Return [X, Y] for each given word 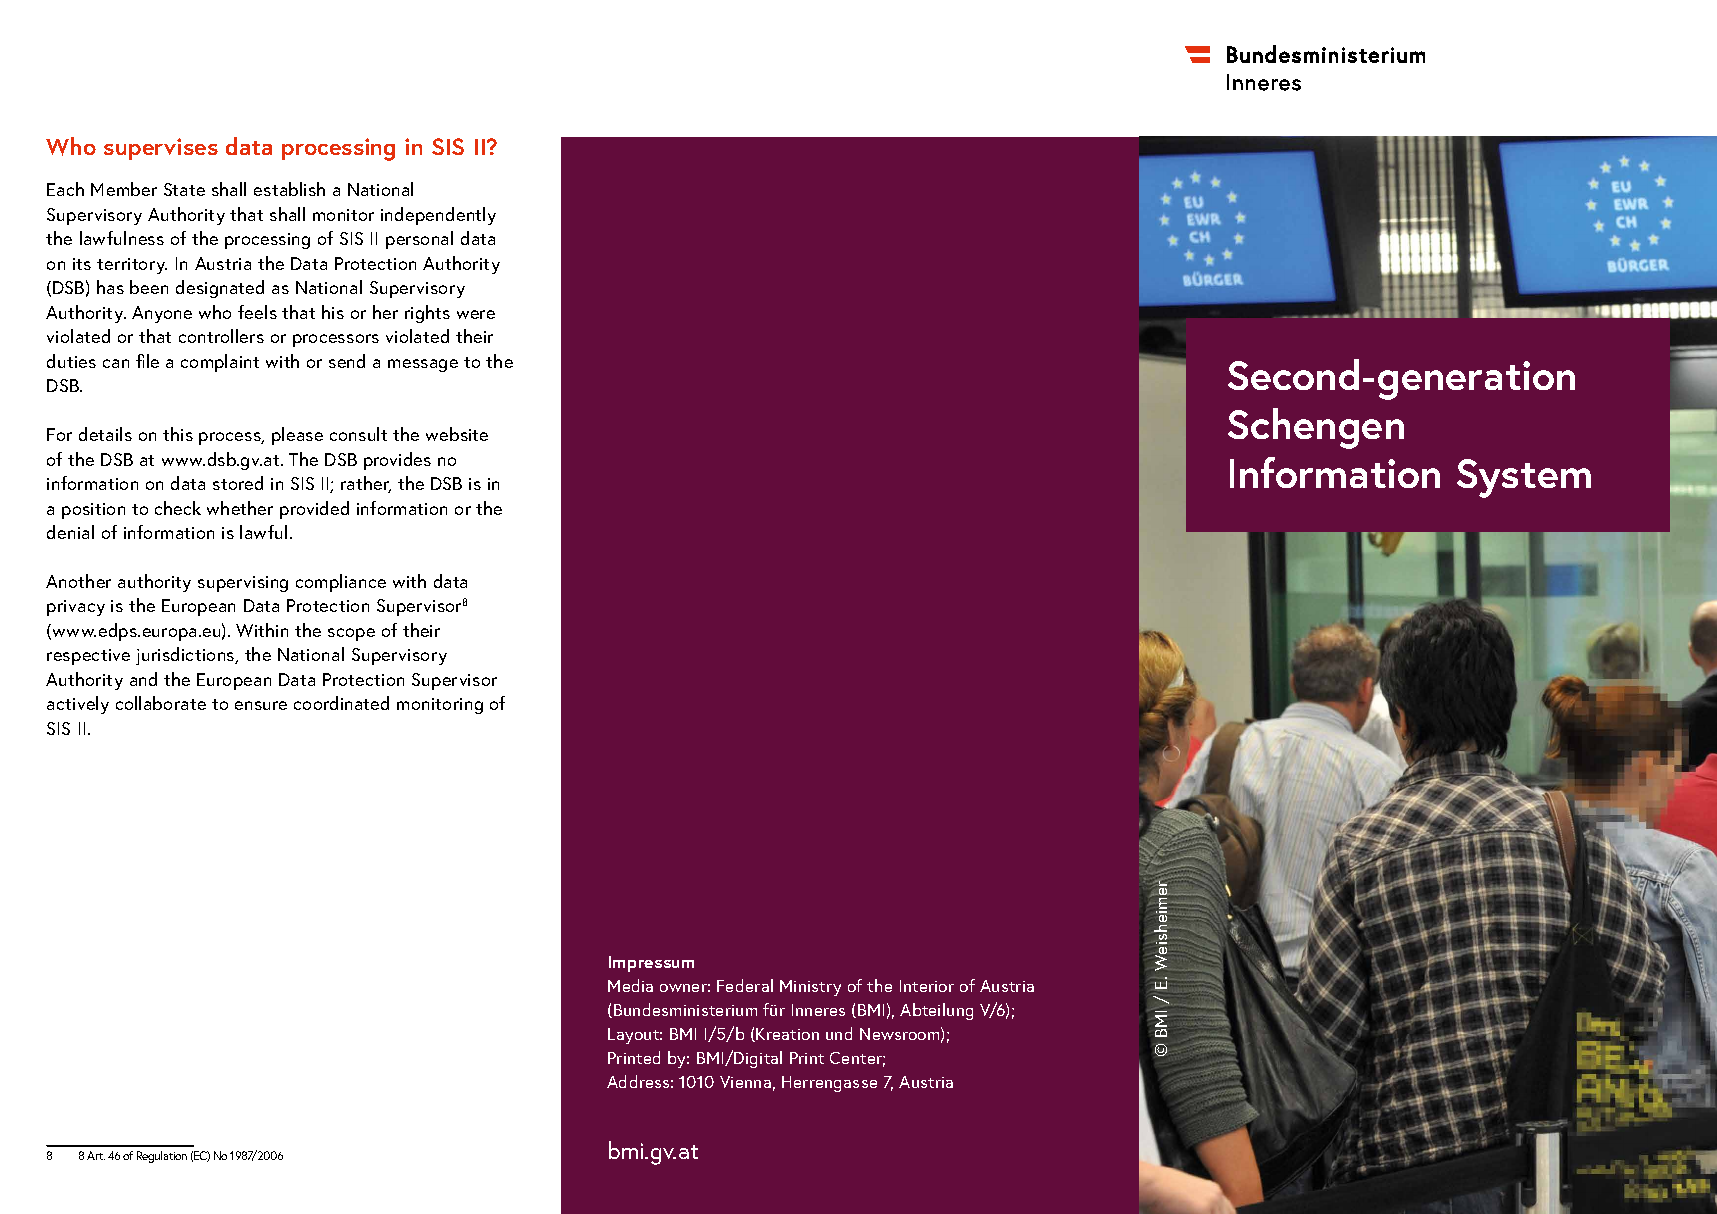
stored [238, 483]
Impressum [651, 964]
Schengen [1316, 428]
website [457, 434]
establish [289, 189]
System [1524, 478]
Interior [927, 986]
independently [438, 216]
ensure [261, 705]
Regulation [162, 1157]
